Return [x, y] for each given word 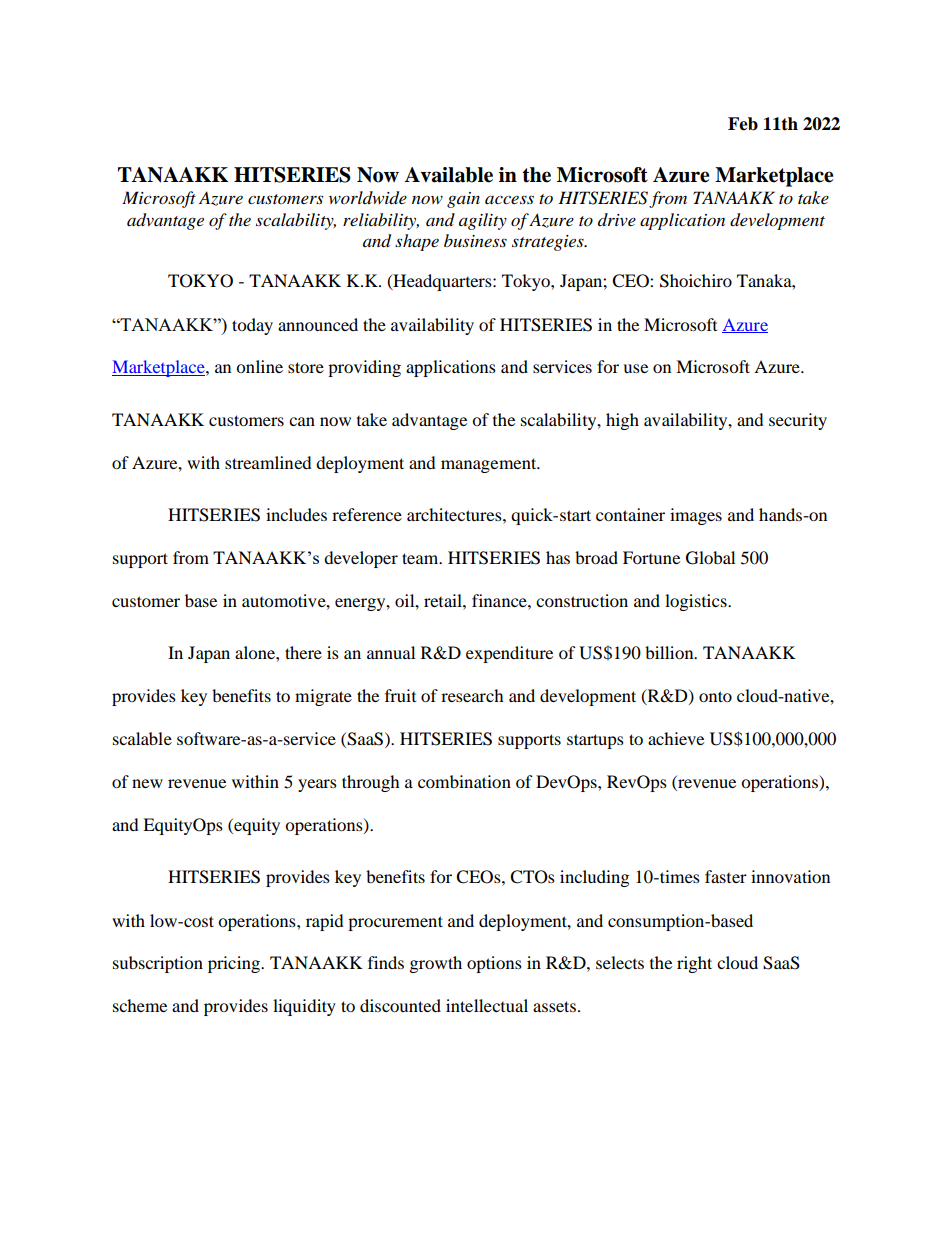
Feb [743, 124]
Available [449, 175]
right [694, 964]
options [494, 964]
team [421, 558]
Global [710, 558]
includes [296, 514]
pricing [235, 964]
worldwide [368, 198]
